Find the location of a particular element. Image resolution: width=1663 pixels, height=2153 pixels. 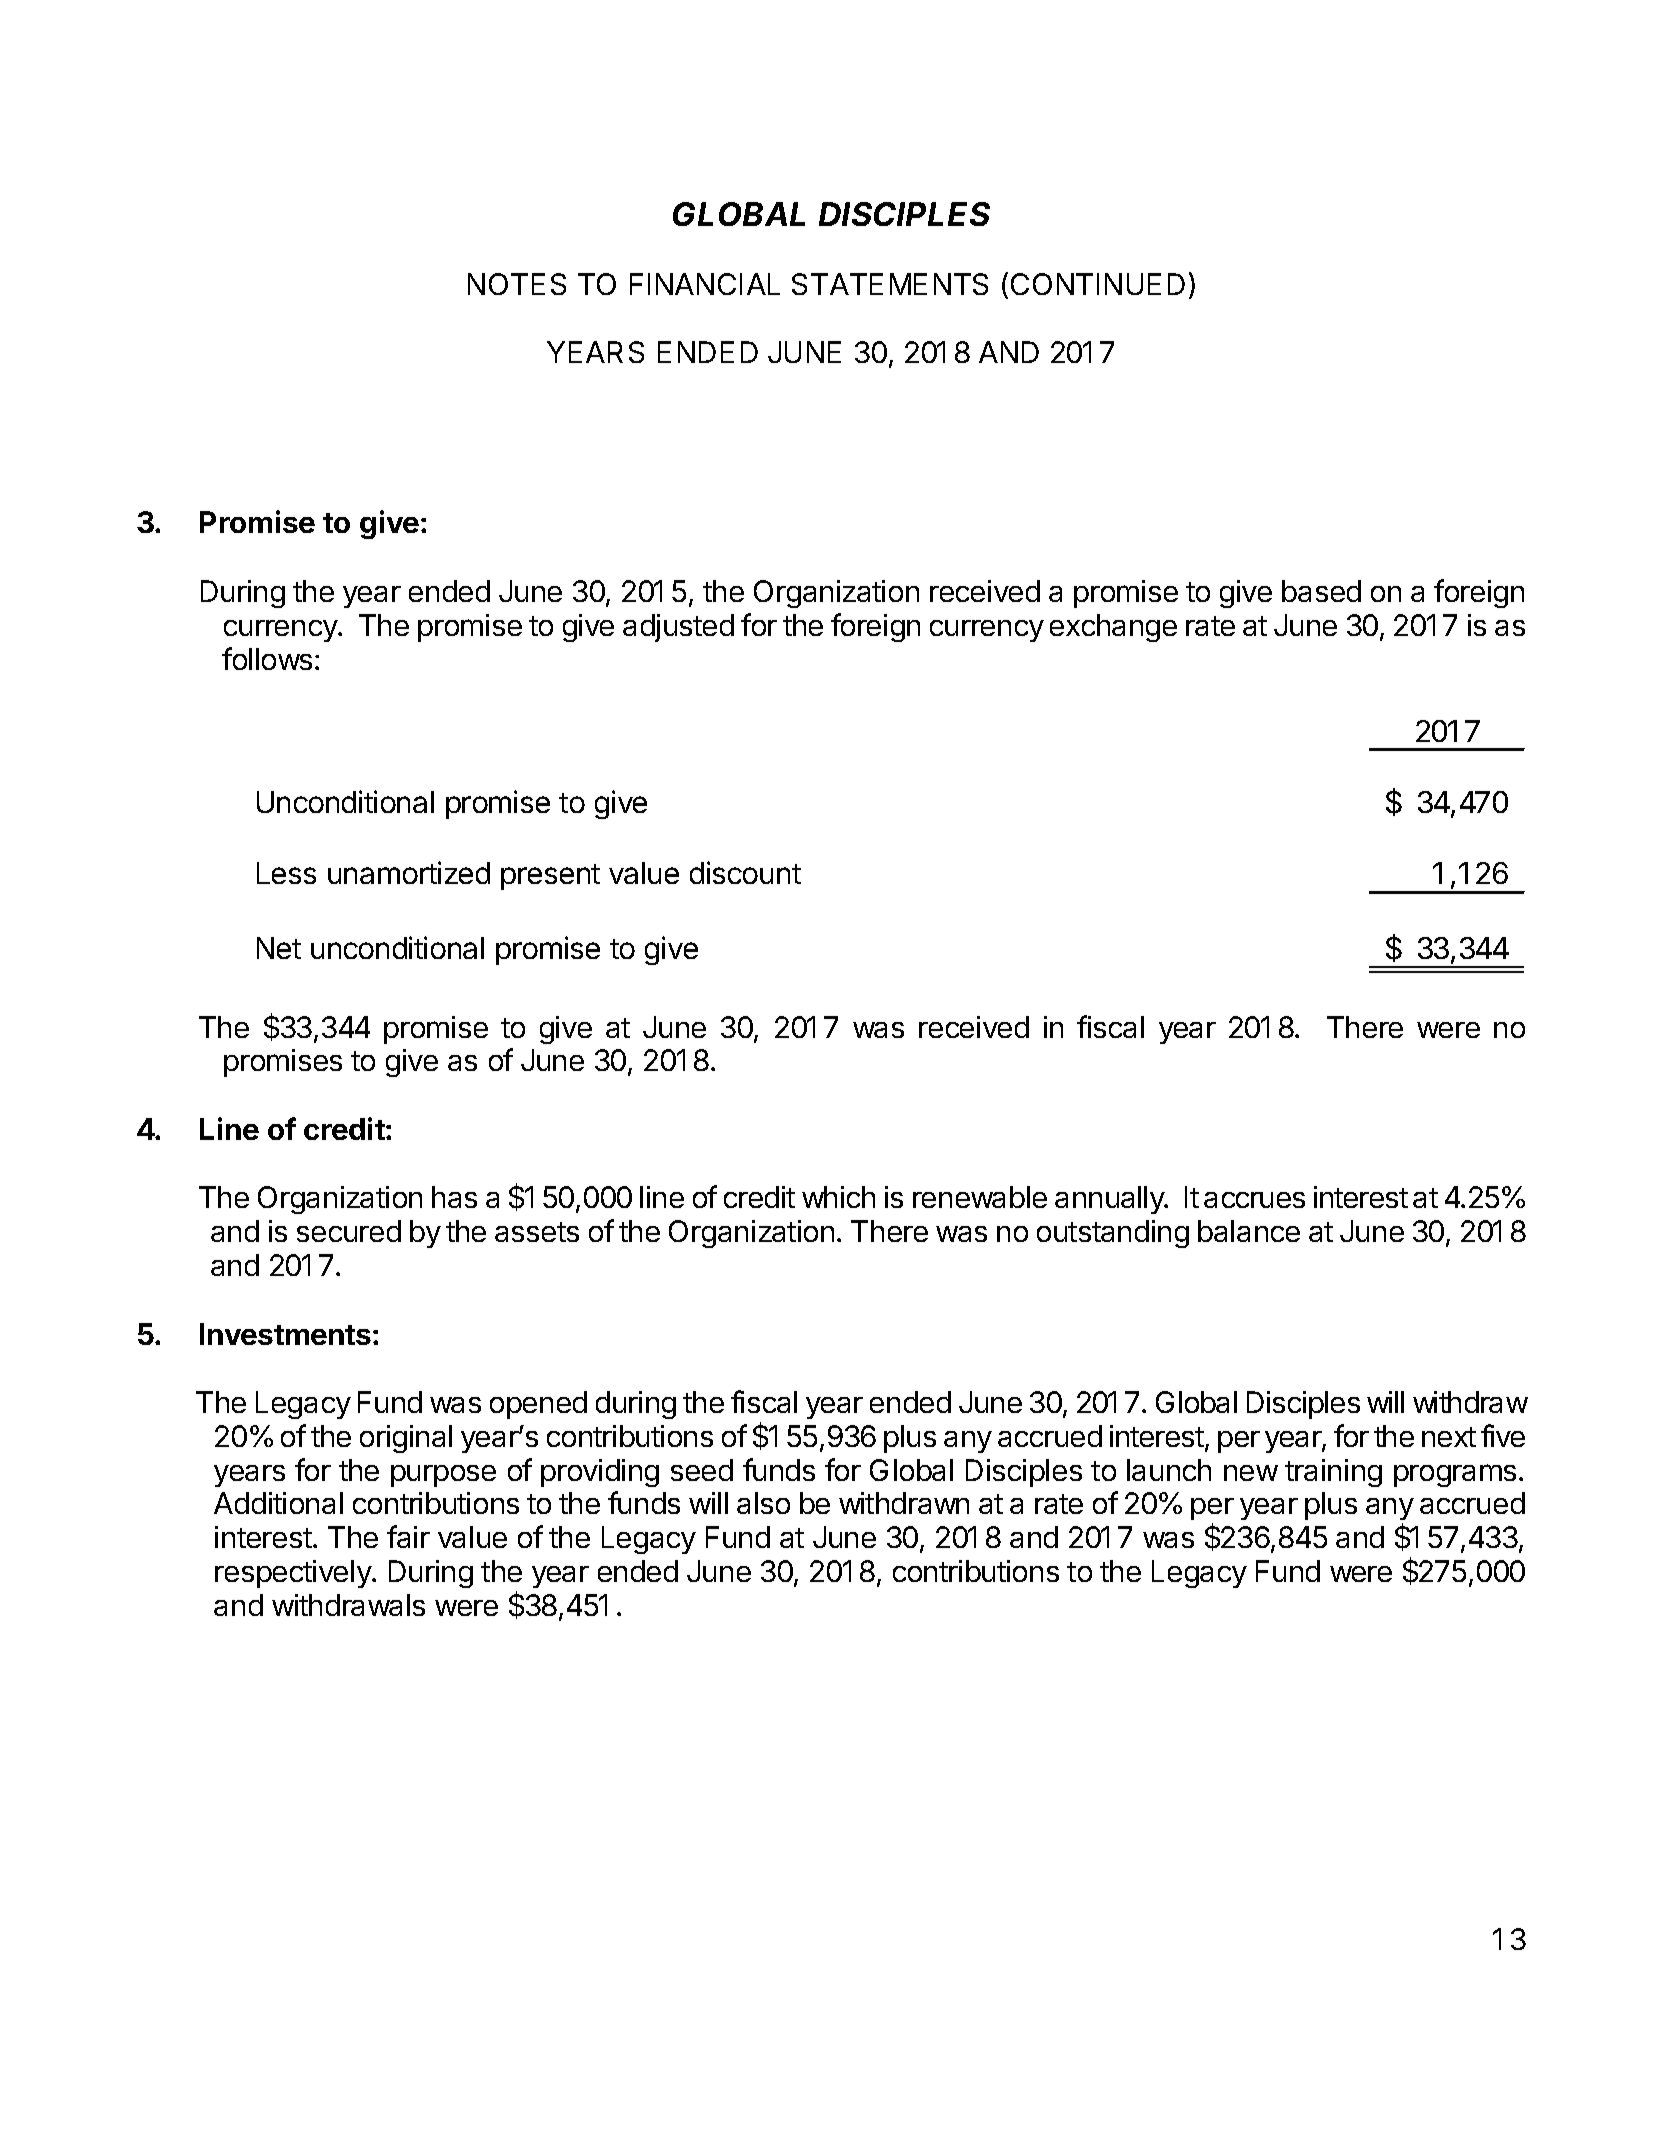

accrues is located at coordinates (1254, 1200).
